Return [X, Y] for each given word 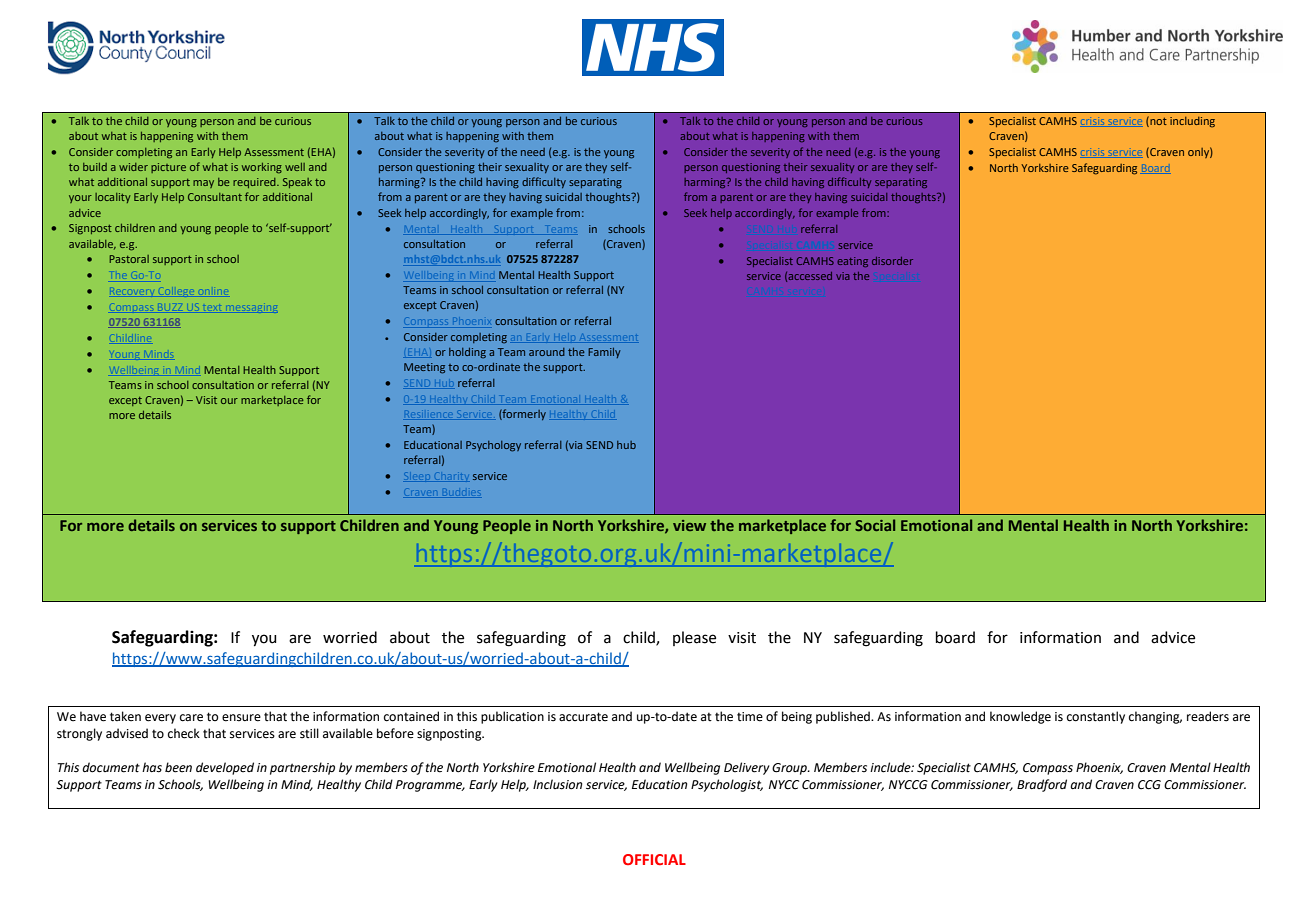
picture [168, 168]
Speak [297, 183]
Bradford [1042, 785]
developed [225, 768]
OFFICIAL [654, 859]
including [1192, 122]
